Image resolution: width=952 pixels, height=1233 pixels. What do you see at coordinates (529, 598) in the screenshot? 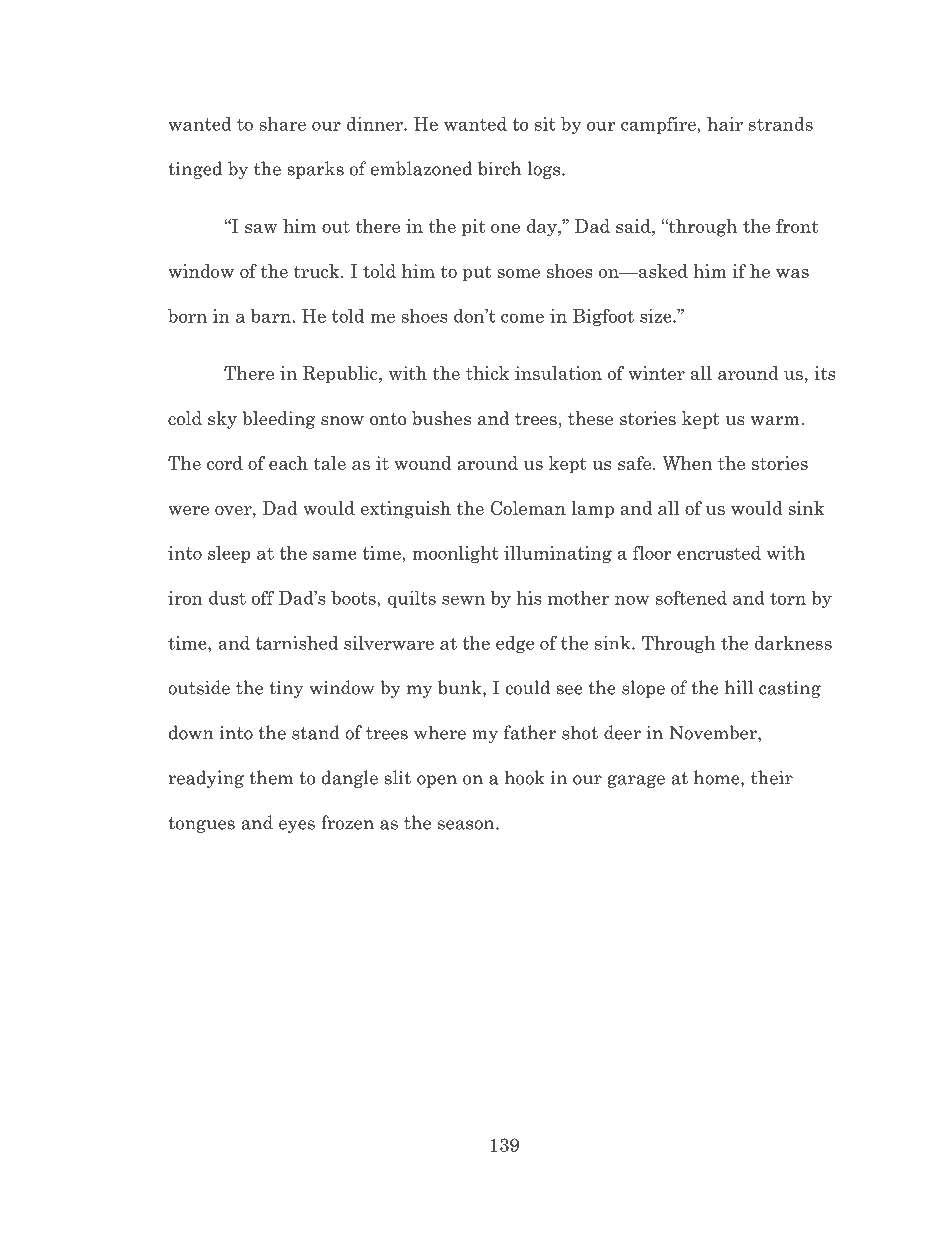
I see `his` at bounding box center [529, 598].
